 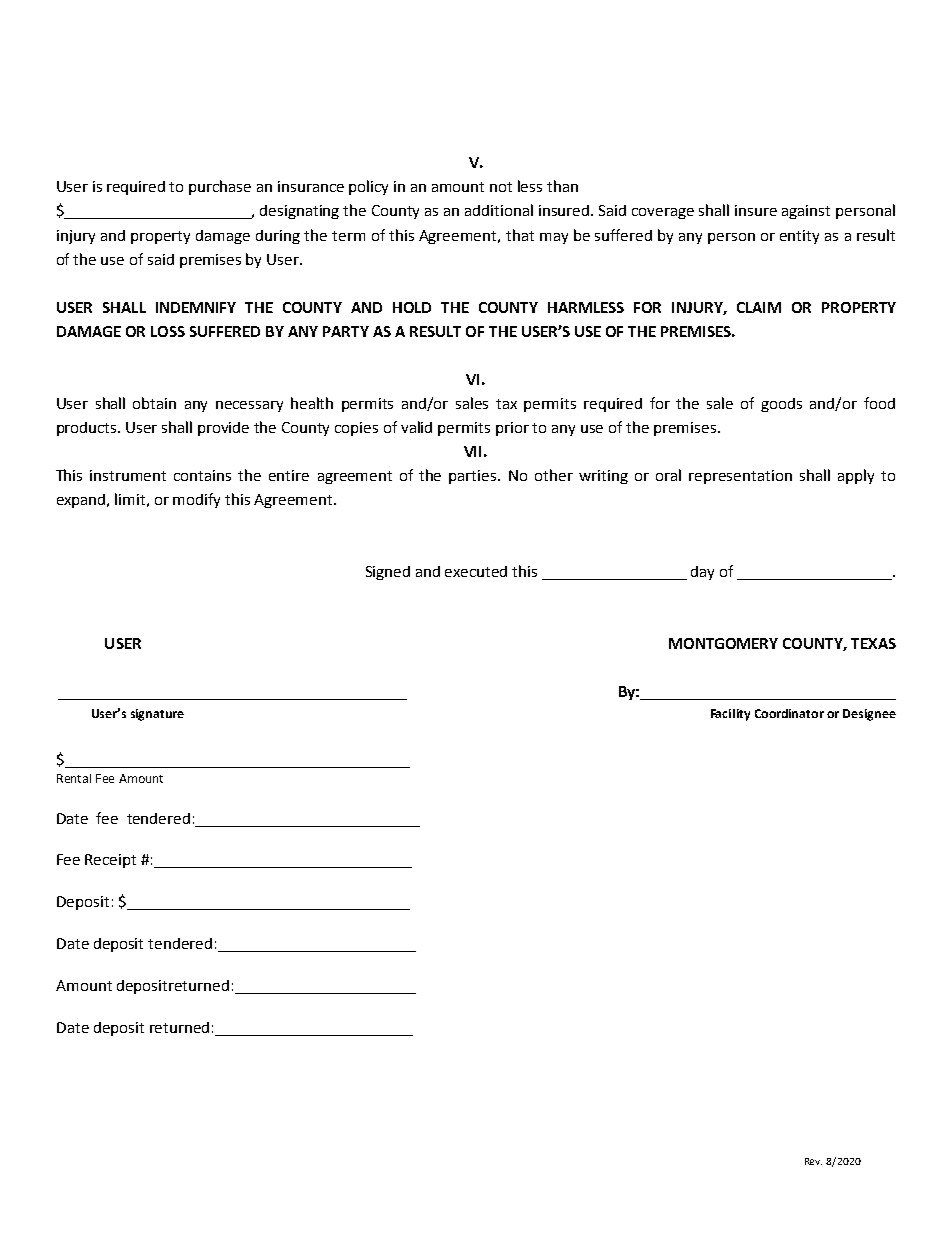 I want to click on signature, so click(x=157, y=715).
